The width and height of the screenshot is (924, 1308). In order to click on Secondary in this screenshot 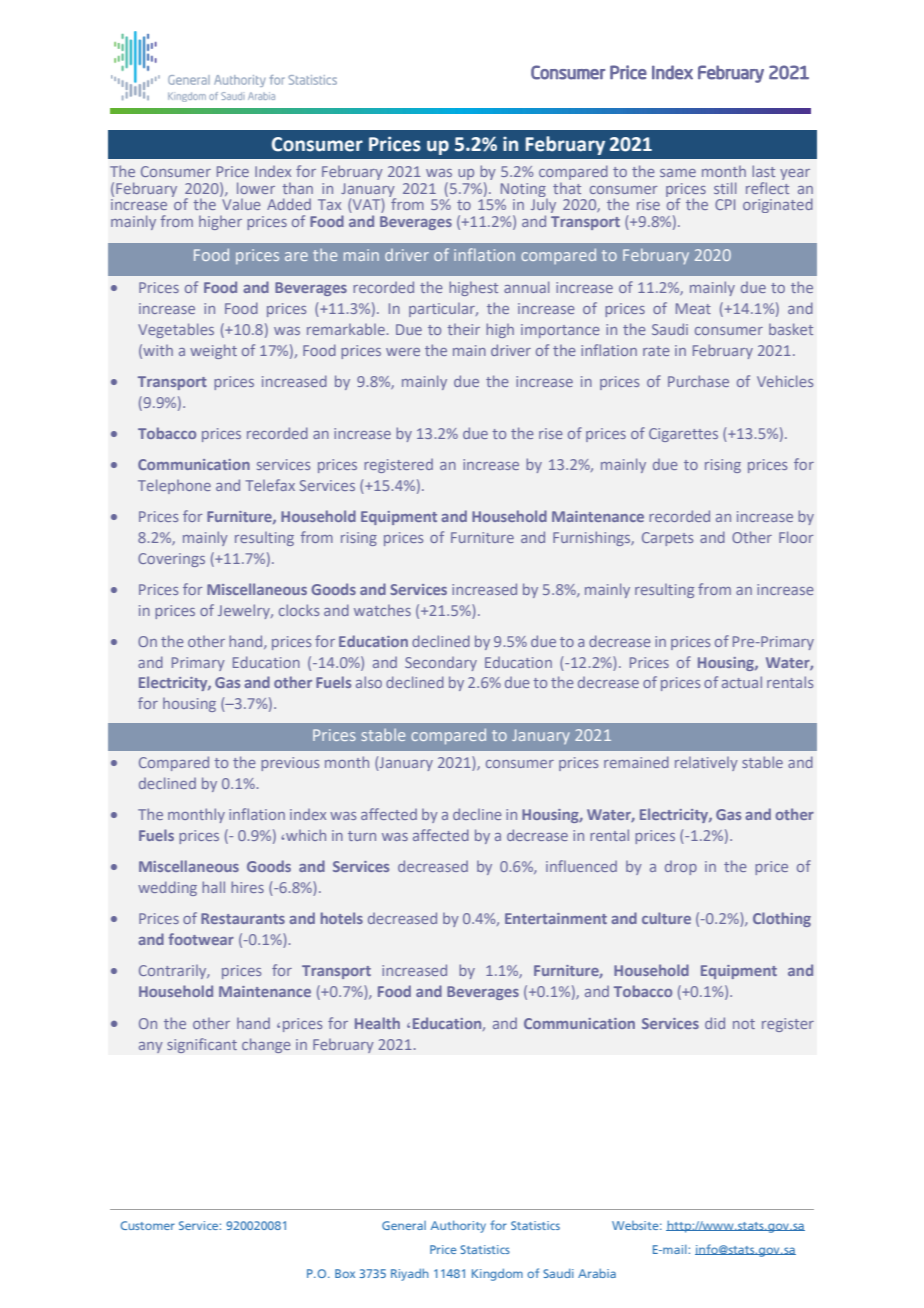, I will do `click(441, 664)`.
